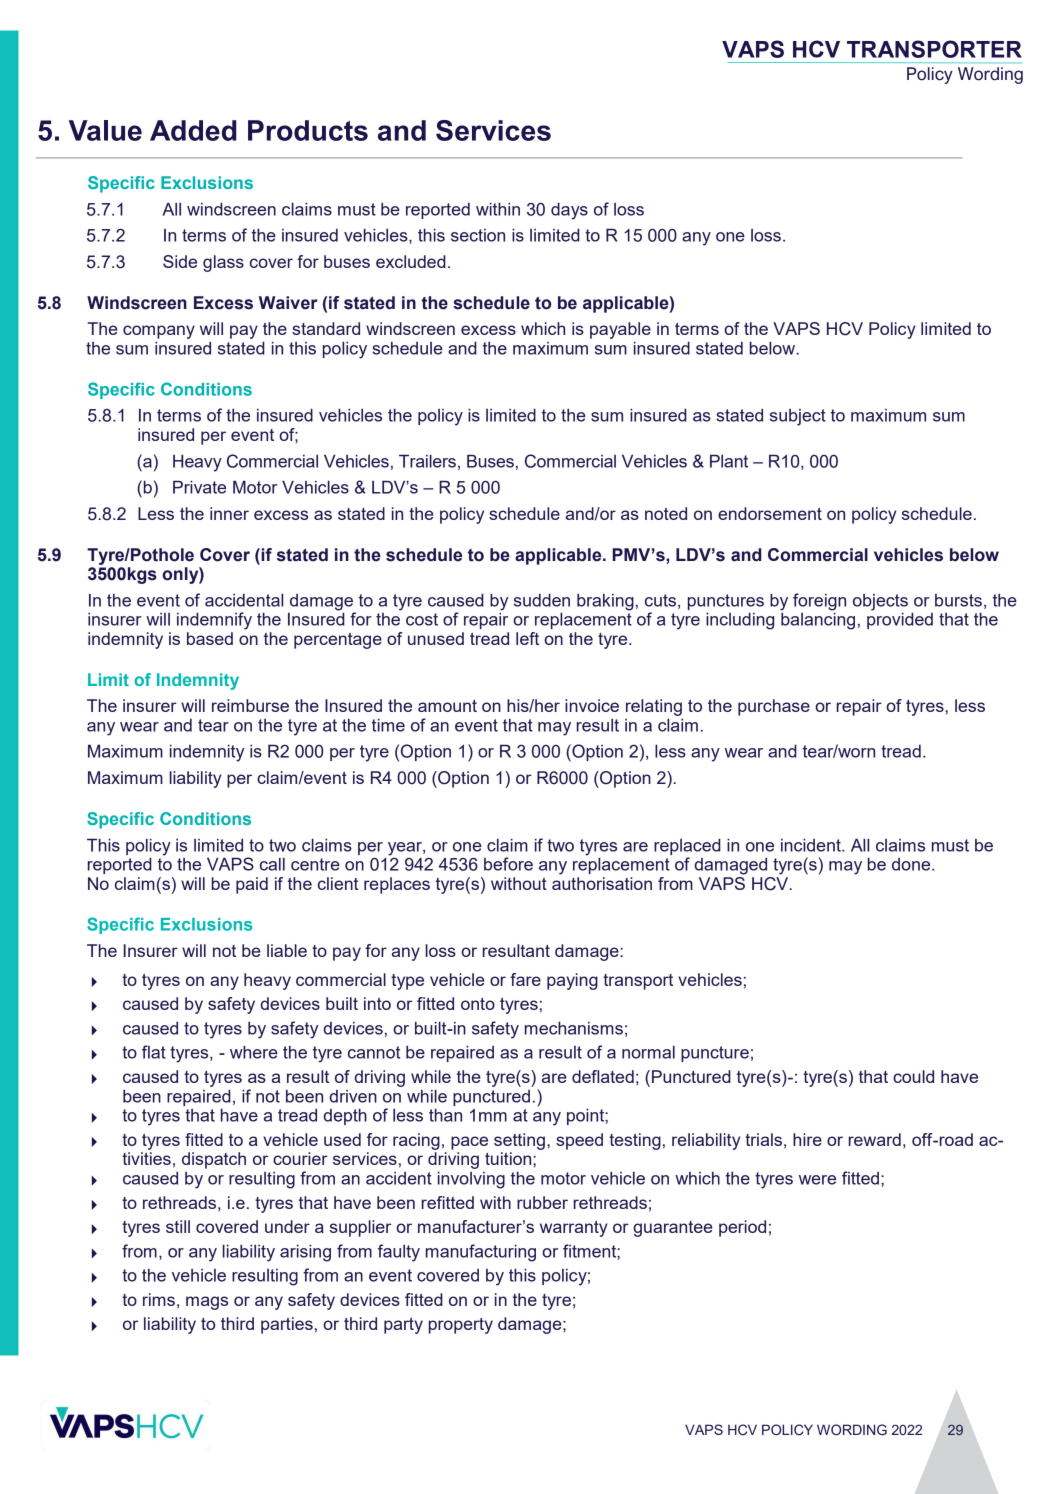  Describe the element at coordinates (250, 705) in the screenshot. I see `reimburse` at that location.
